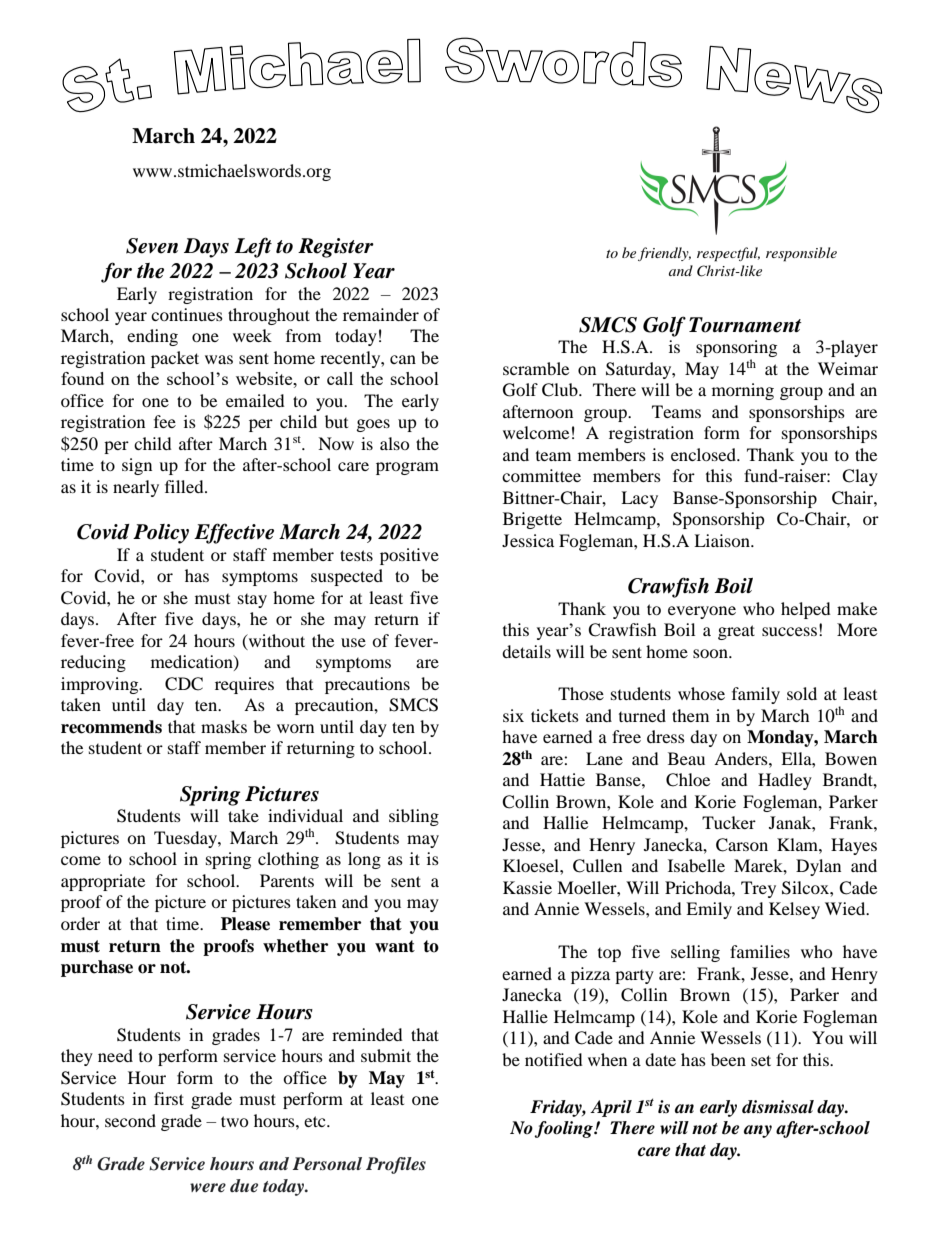 The height and width of the screenshot is (1233, 952). What do you see at coordinates (526, 651) in the screenshot?
I see `details` at bounding box center [526, 651].
